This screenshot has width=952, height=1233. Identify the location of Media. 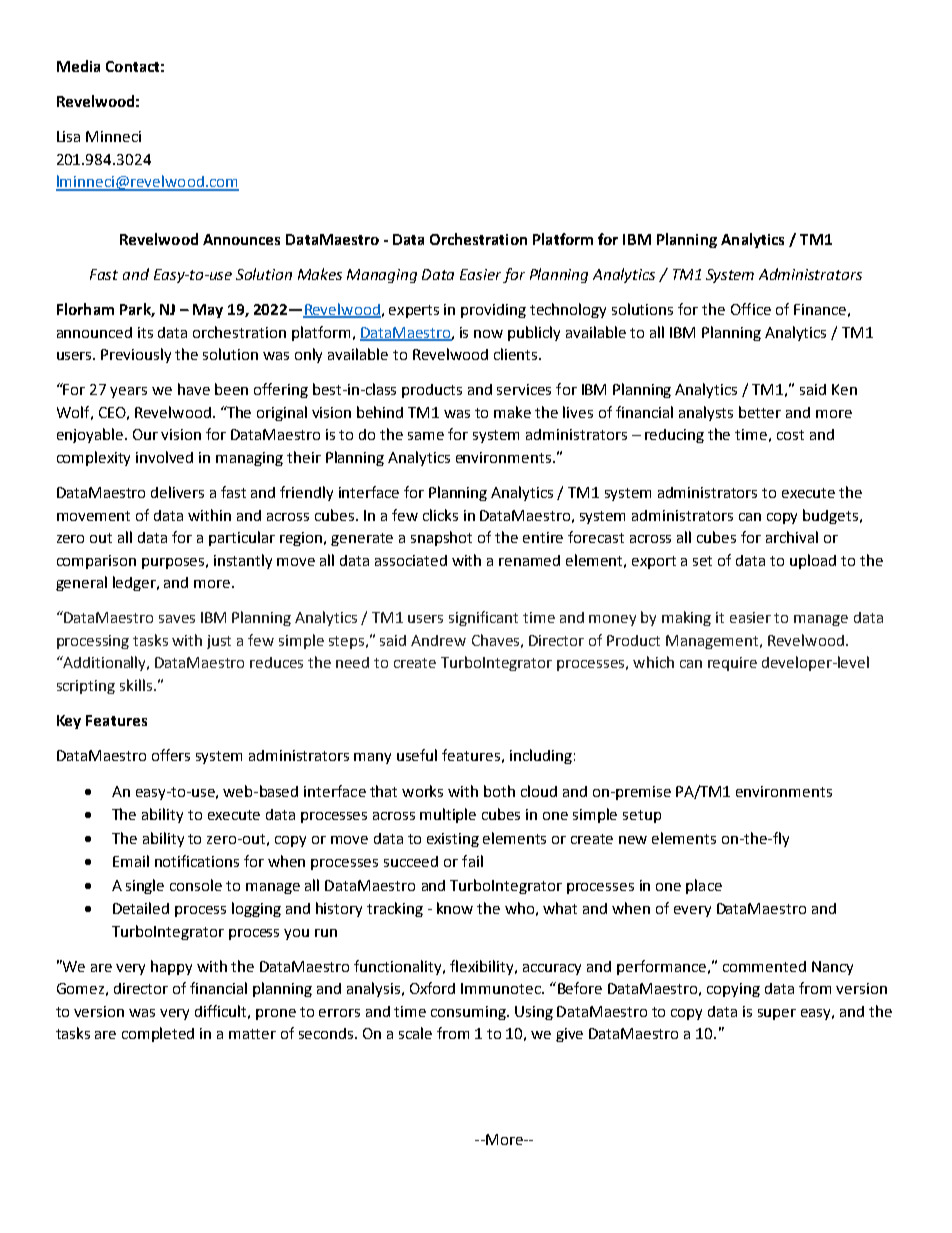
(78, 66).
